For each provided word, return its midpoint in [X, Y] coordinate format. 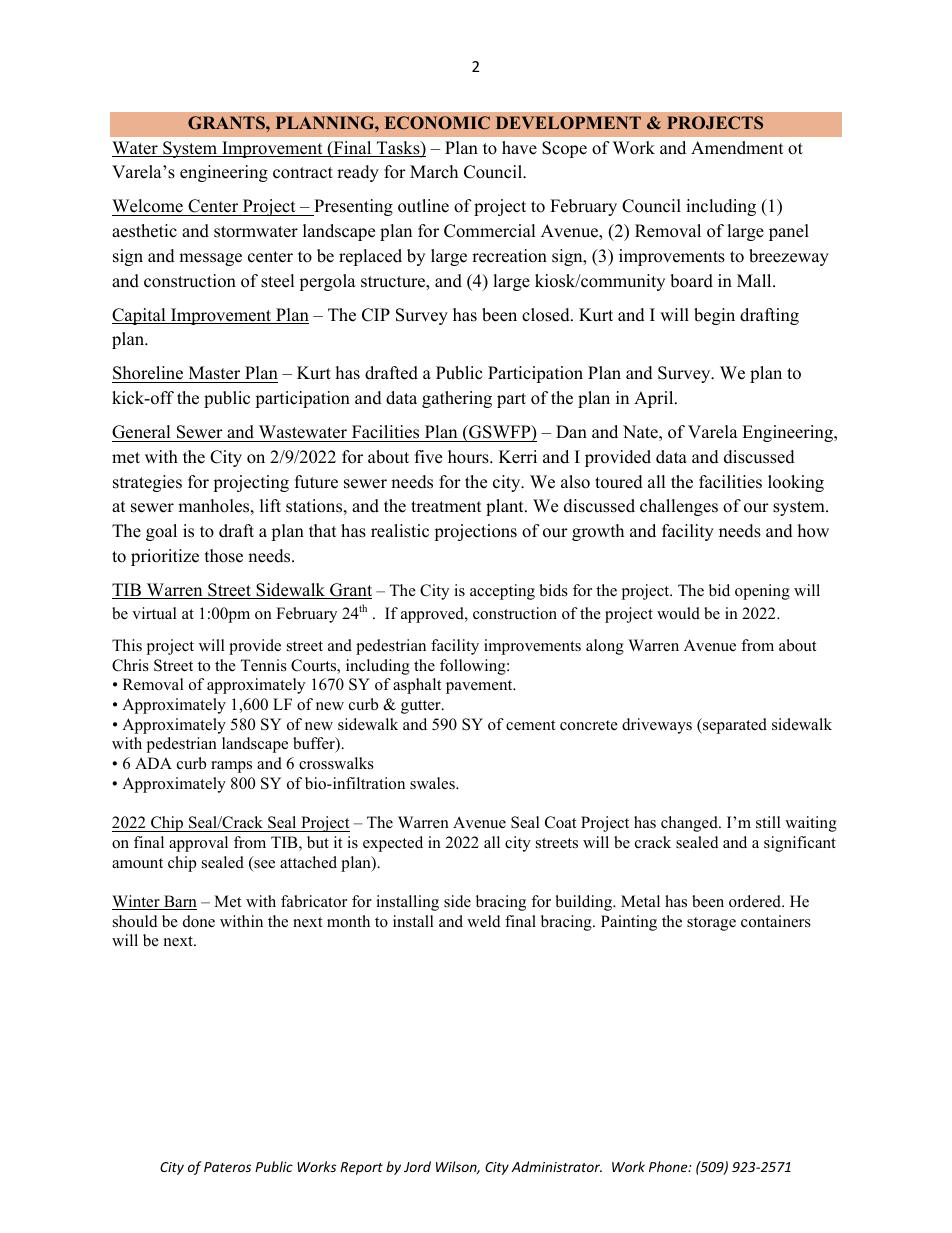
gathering [457, 399]
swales [433, 783]
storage [711, 924]
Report [361, 1168]
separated [734, 726]
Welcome [148, 207]
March [434, 172]
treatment [446, 507]
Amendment [737, 148]
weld [484, 921]
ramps [231, 767]
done [199, 921]
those [224, 556]
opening [762, 592]
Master [214, 374]
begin [714, 316]
